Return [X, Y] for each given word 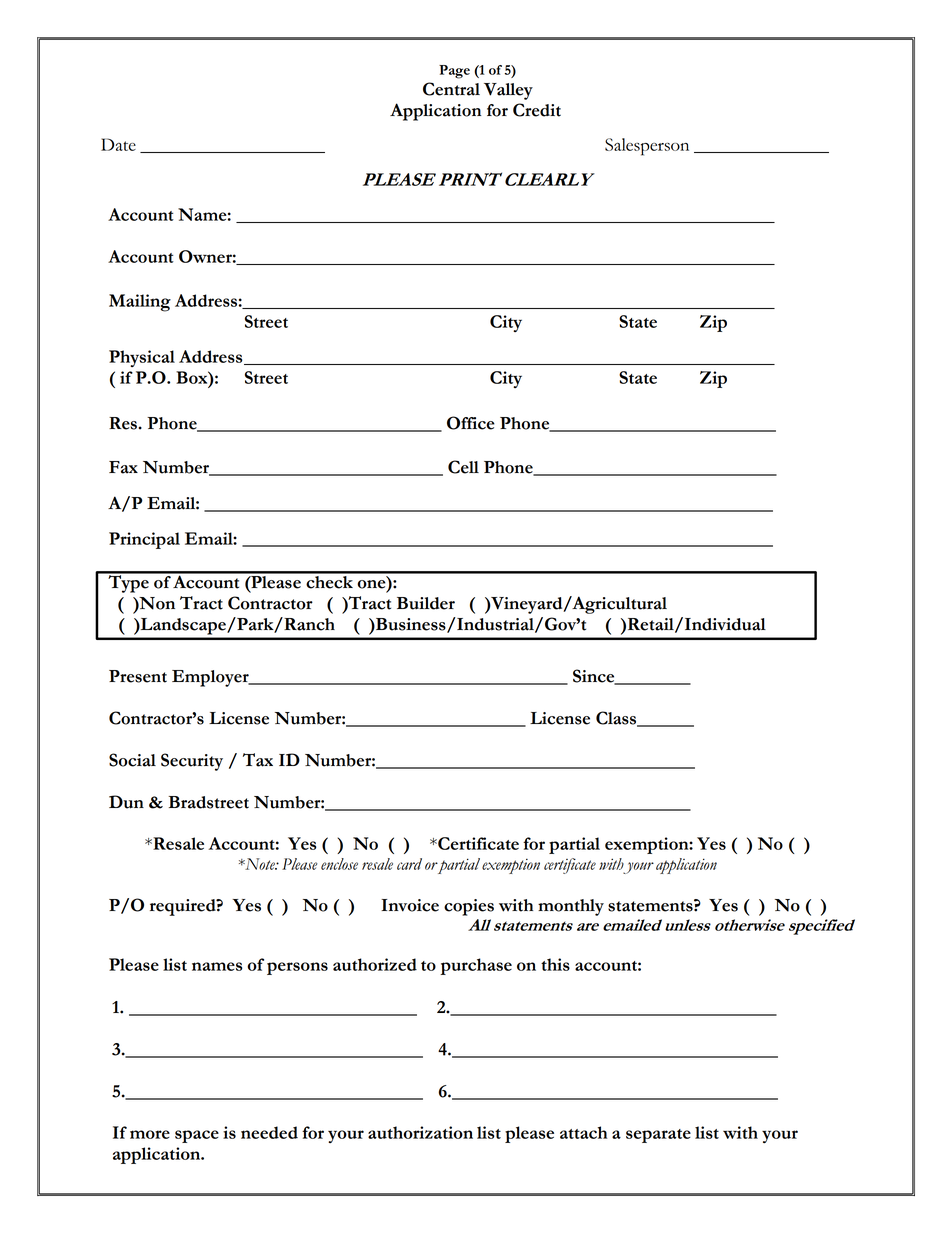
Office [471, 423]
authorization [420, 1132]
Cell [463, 467]
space [197, 1136]
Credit [537, 110]
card [409, 864]
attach [583, 1132]
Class [617, 718]
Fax [123, 467]
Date [118, 144]
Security [192, 762]
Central [451, 89]
